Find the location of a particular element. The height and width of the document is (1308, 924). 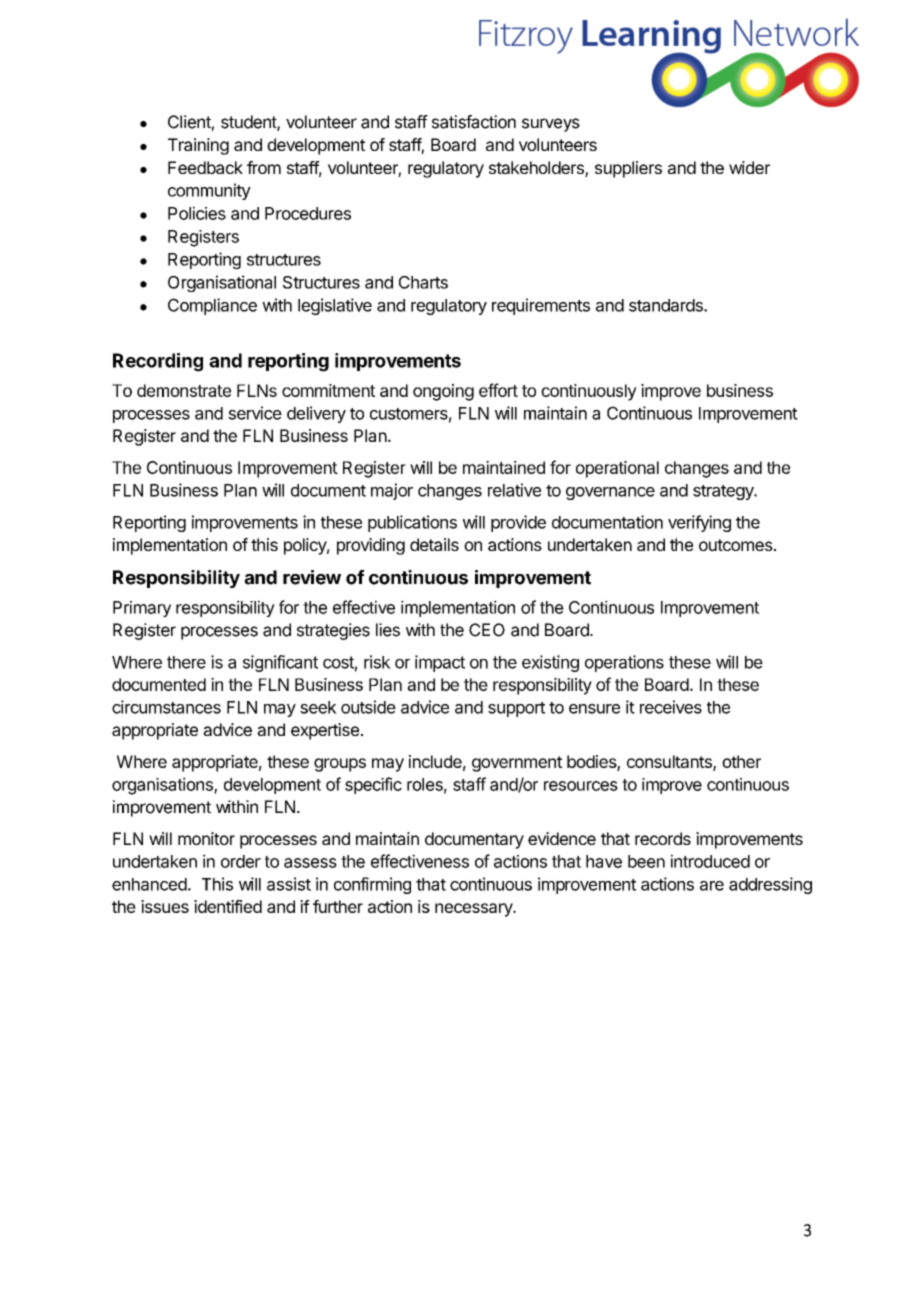

necessary is located at coordinates (474, 910).
